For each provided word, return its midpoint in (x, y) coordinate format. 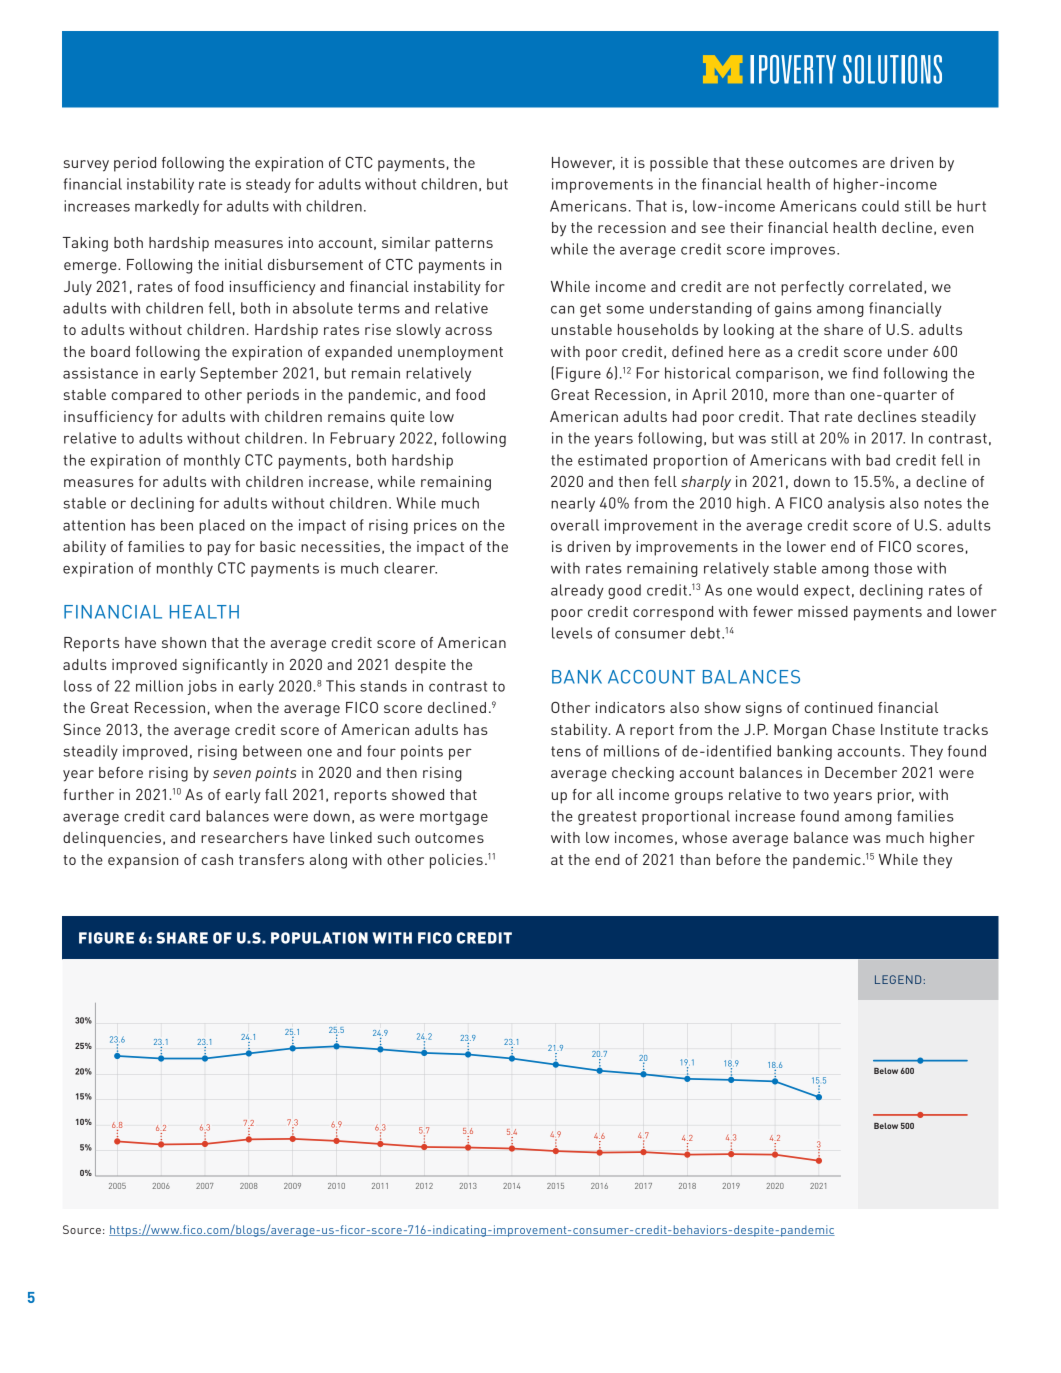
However (583, 163)
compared (146, 396)
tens (566, 751)
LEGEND (898, 979)
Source (82, 1229)
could (880, 206)
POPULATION (319, 938)
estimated (612, 460)
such (394, 837)
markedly (167, 207)
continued (839, 707)
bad (878, 460)
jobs (202, 687)
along (328, 861)
